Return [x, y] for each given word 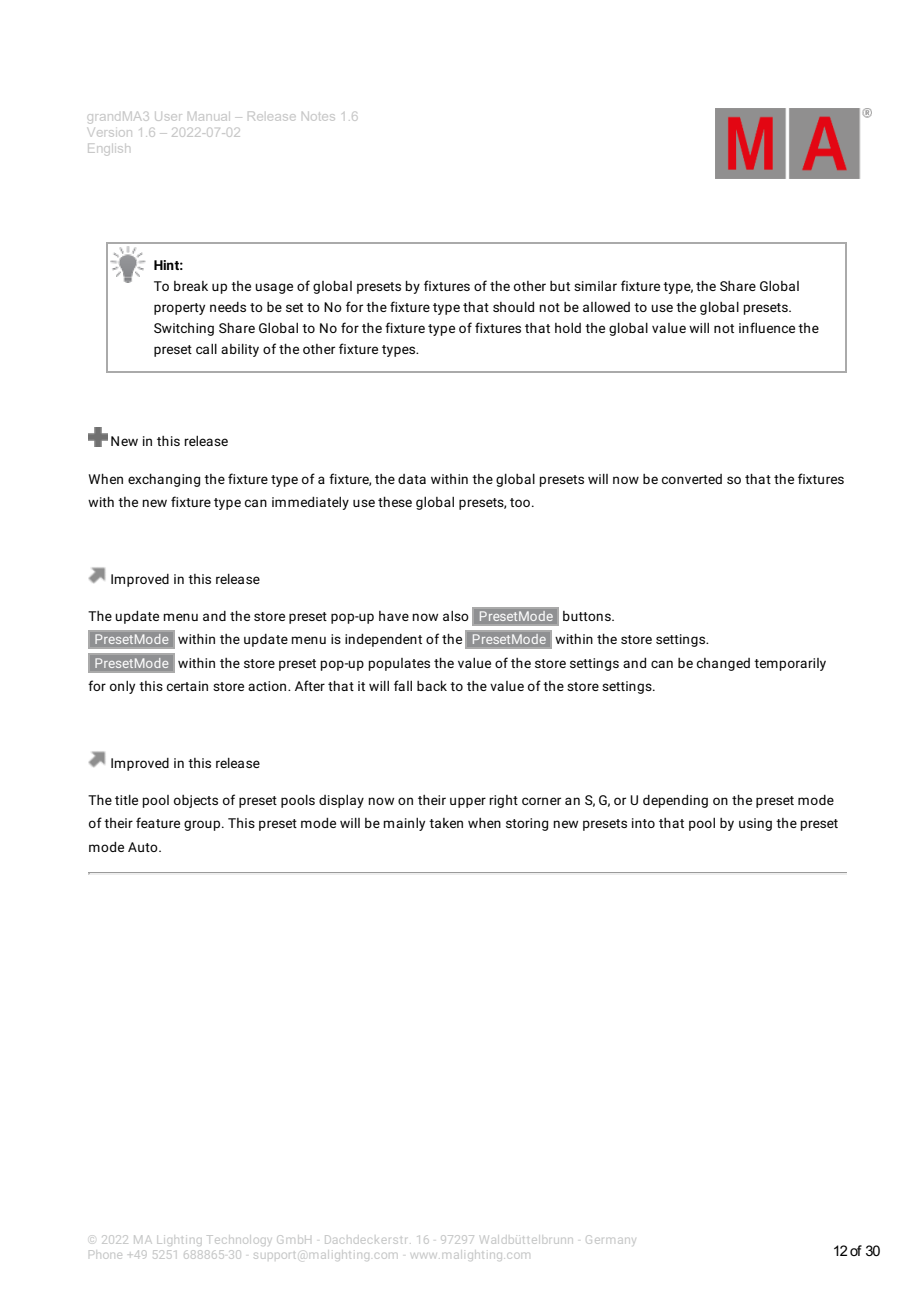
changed [723, 664]
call [206, 349]
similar [595, 286]
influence [767, 327]
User [167, 117]
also [456, 616]
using [755, 824]
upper [468, 802]
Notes [318, 116]
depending [675, 801]
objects [196, 801]
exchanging [164, 480]
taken [446, 823]
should [513, 307]
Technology [238, 1239]
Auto [144, 847]
